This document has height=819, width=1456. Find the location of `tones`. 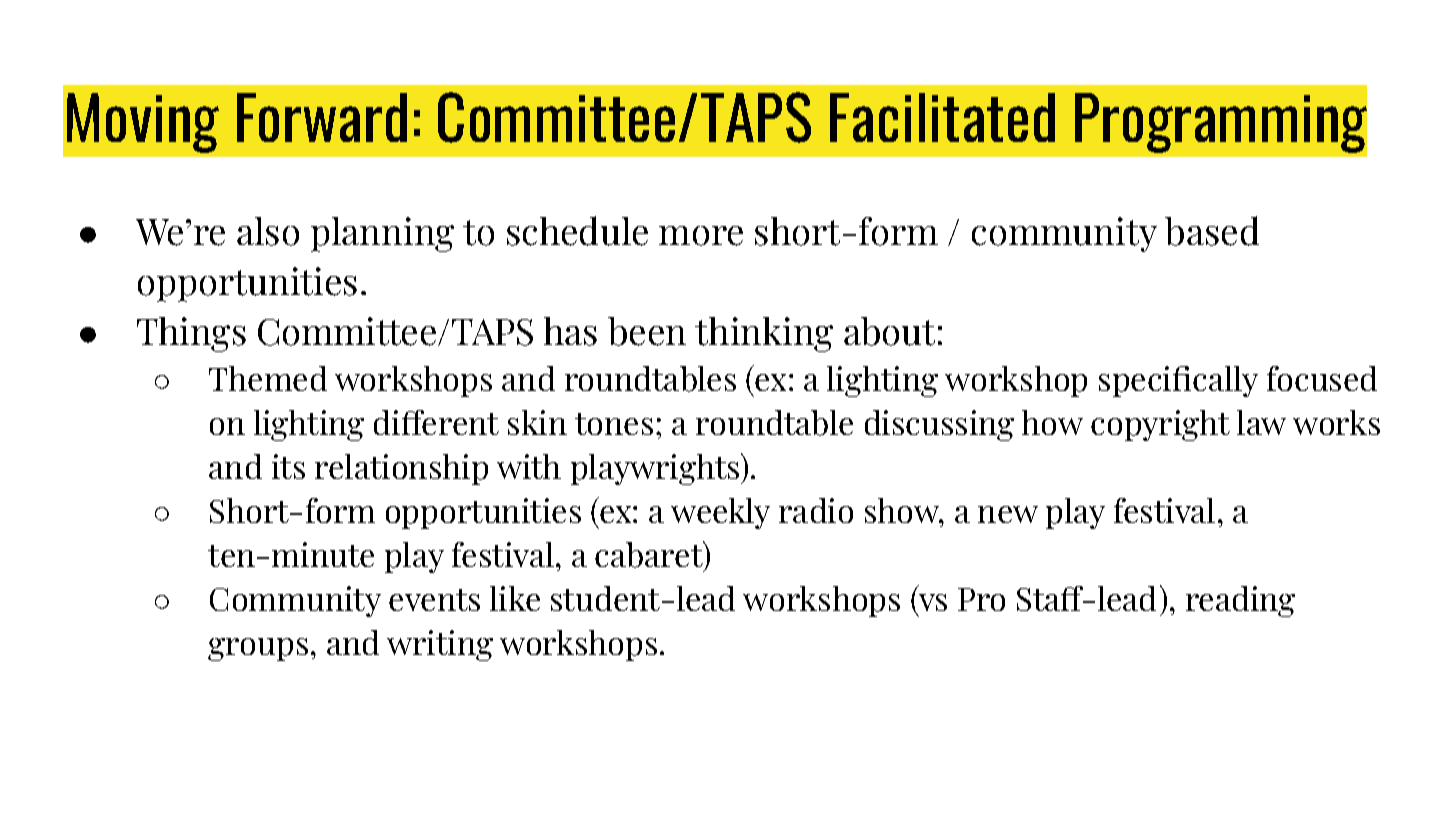

tones is located at coordinates (614, 424).
